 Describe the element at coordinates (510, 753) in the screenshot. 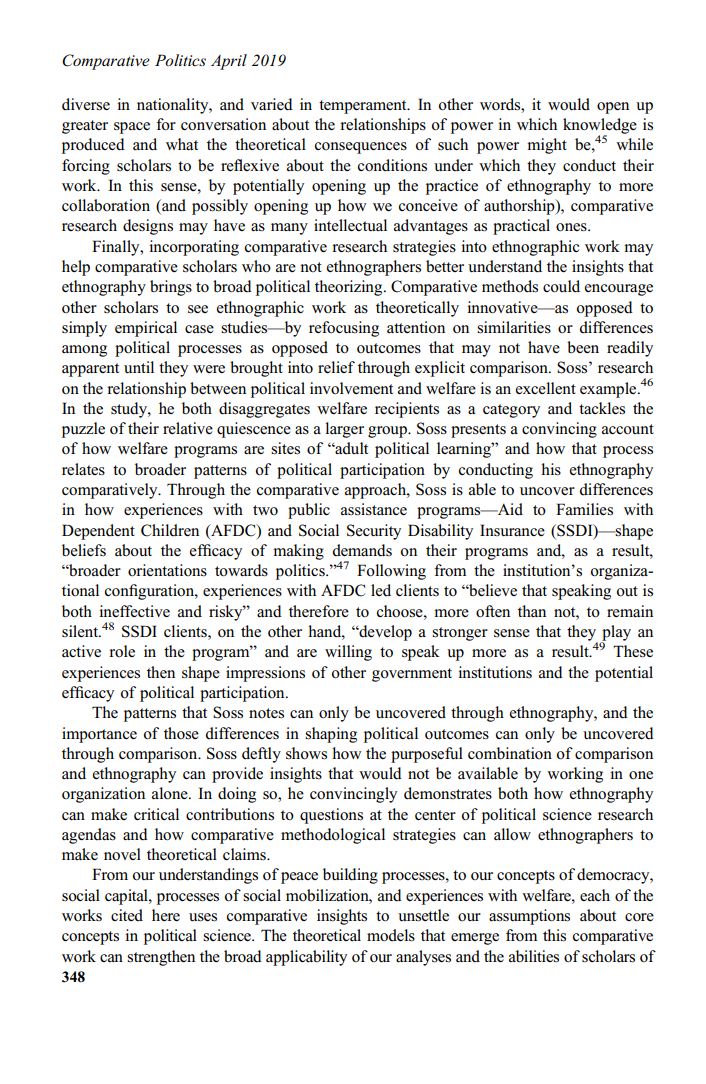

I see `combination` at that location.
